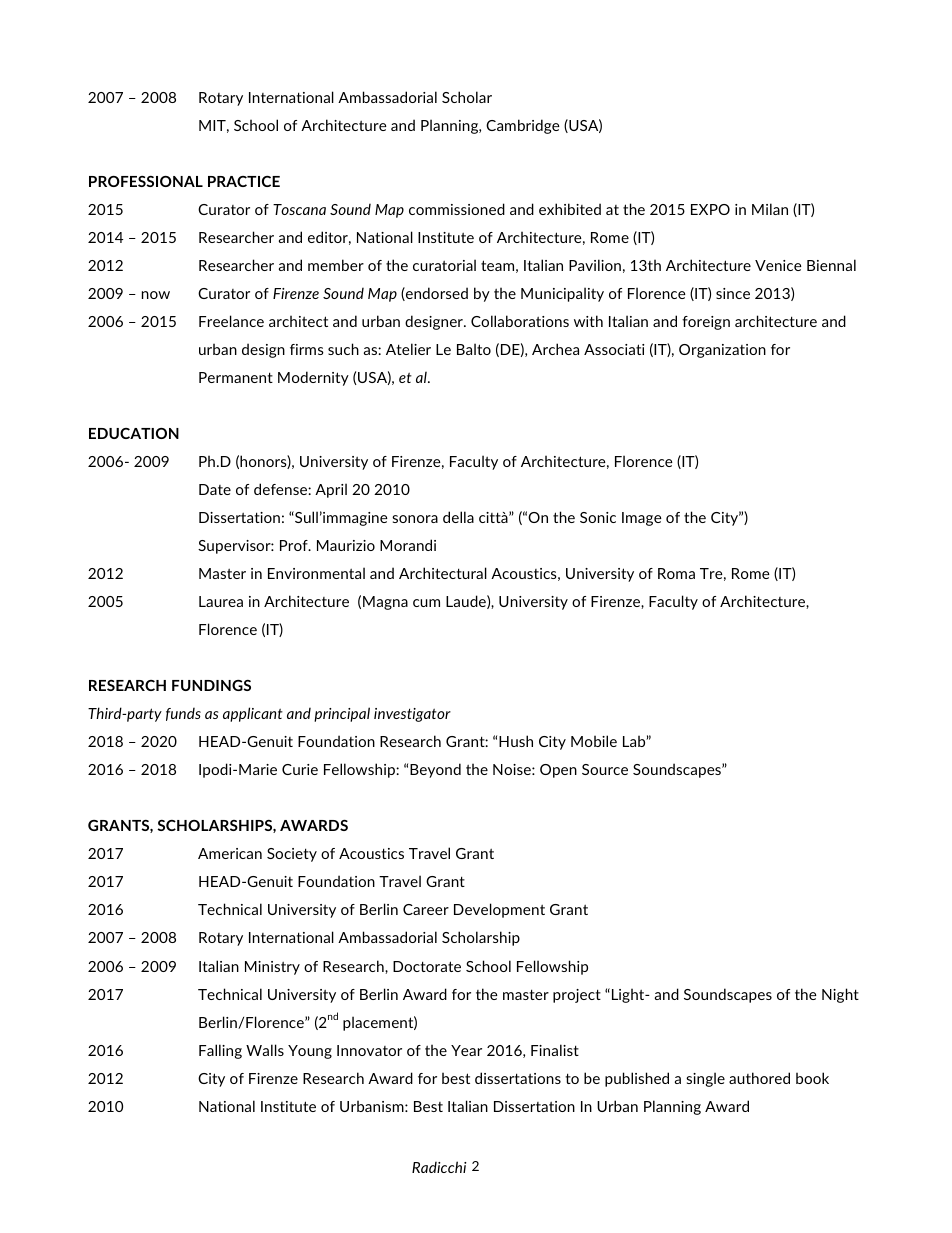  What do you see at coordinates (253, 714) in the page?
I see `applicant` at bounding box center [253, 714].
